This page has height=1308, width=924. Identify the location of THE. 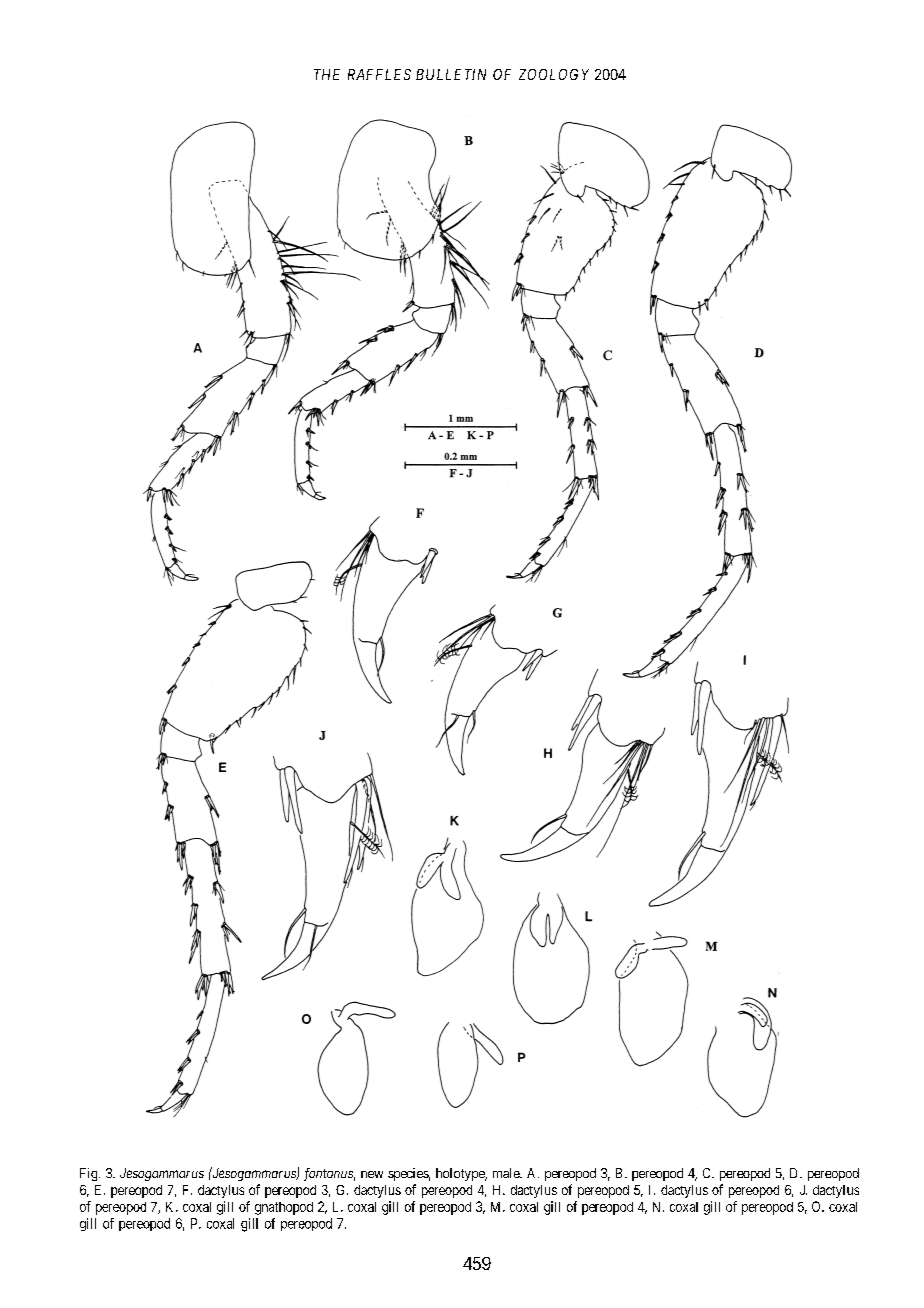
(327, 74).
